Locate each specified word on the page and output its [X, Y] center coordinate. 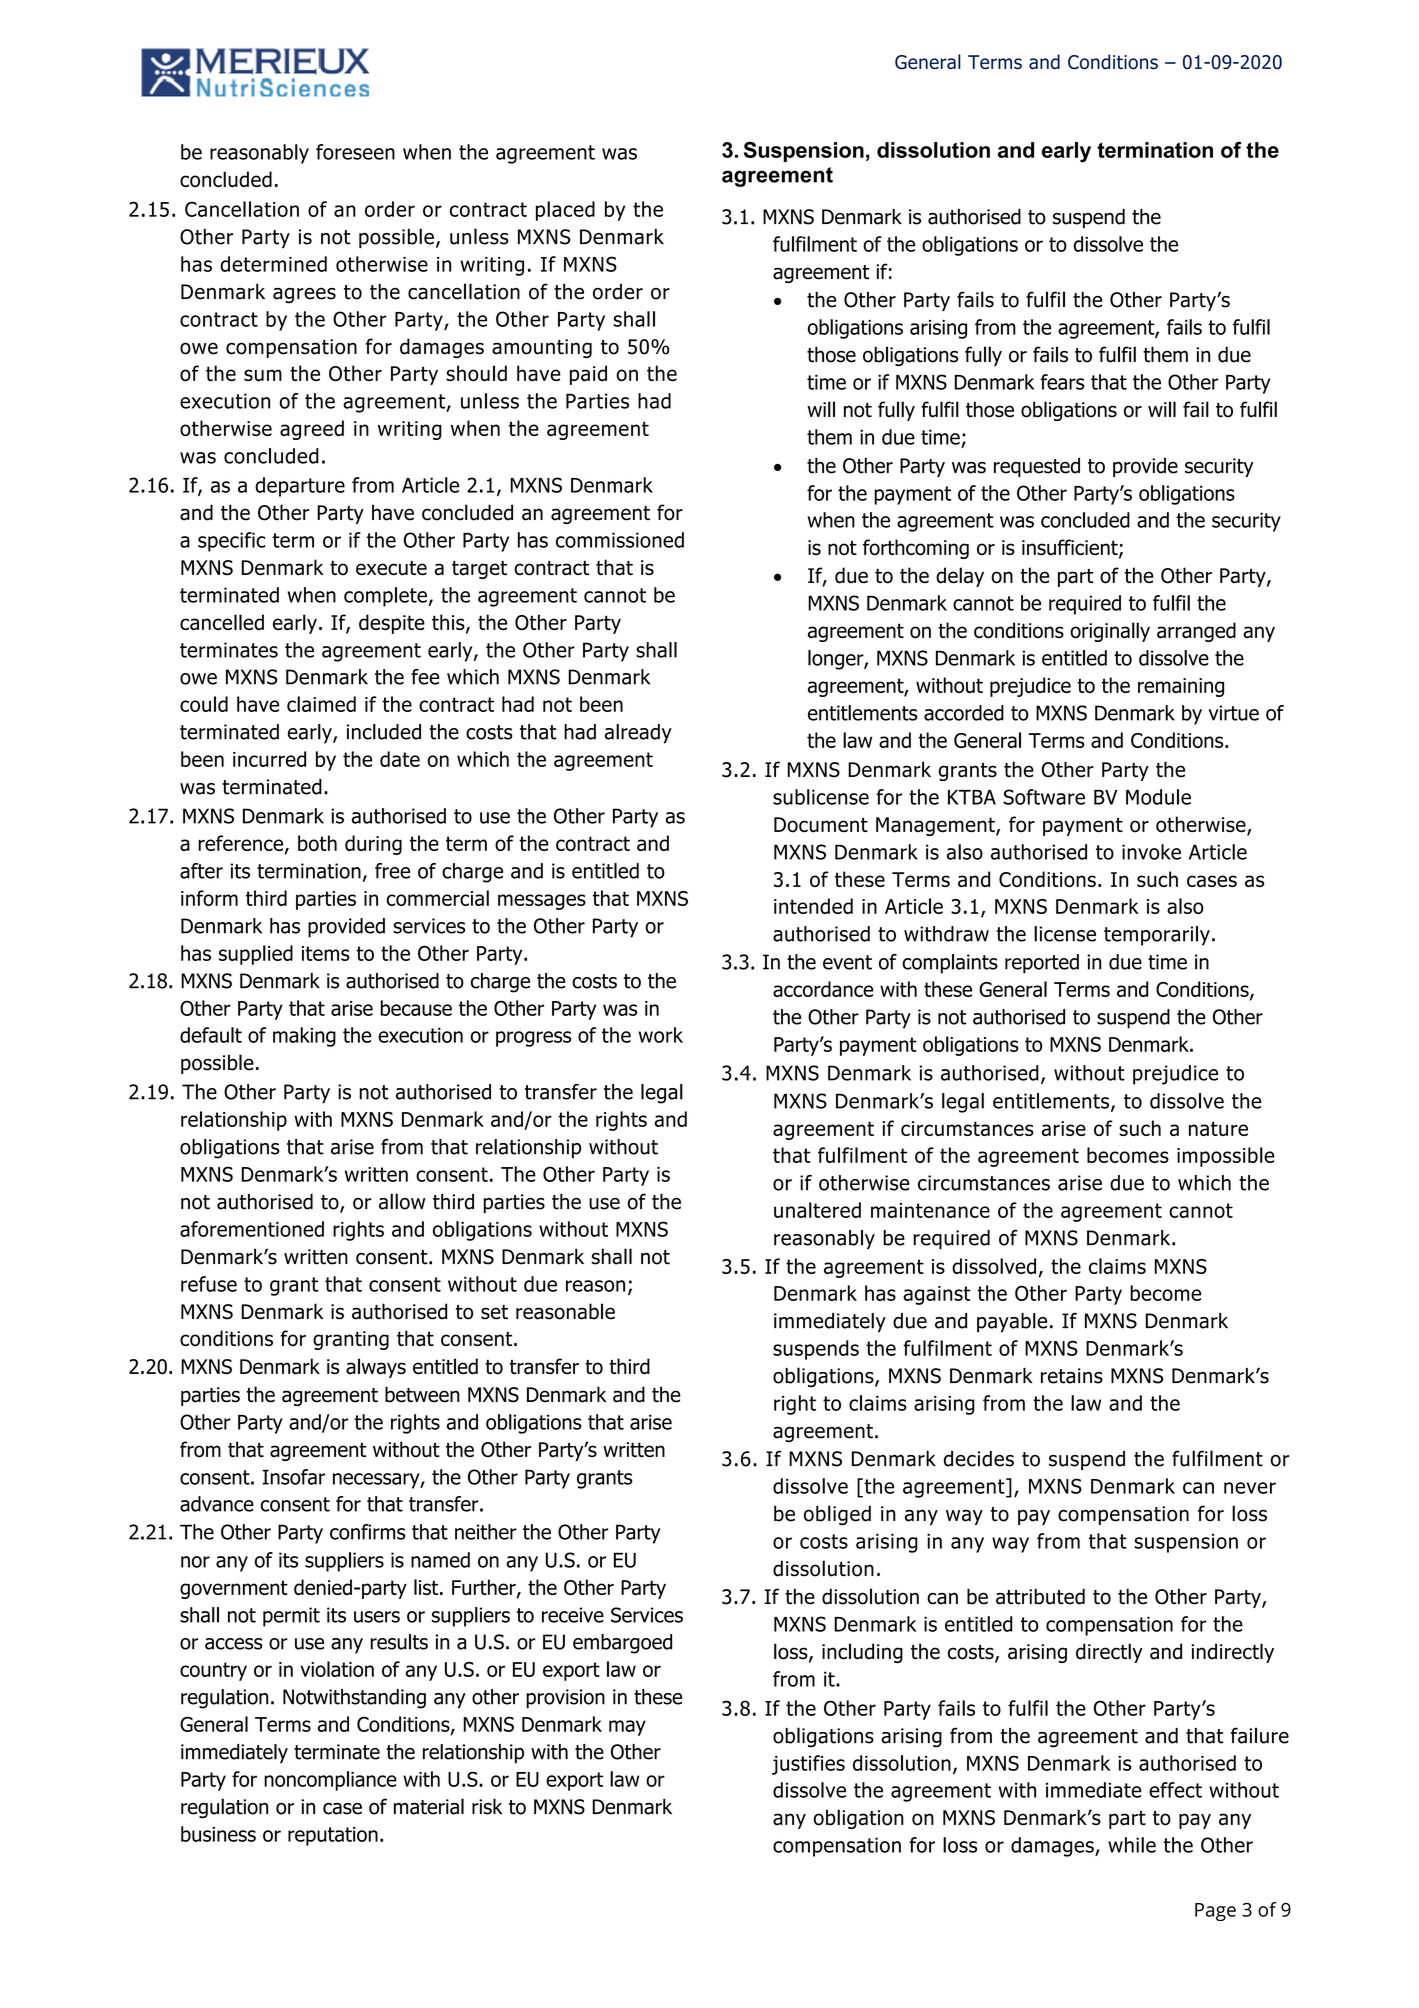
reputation [333, 1836]
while [1132, 1845]
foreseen [355, 152]
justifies [808, 1765]
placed [565, 211]
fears [1062, 382]
